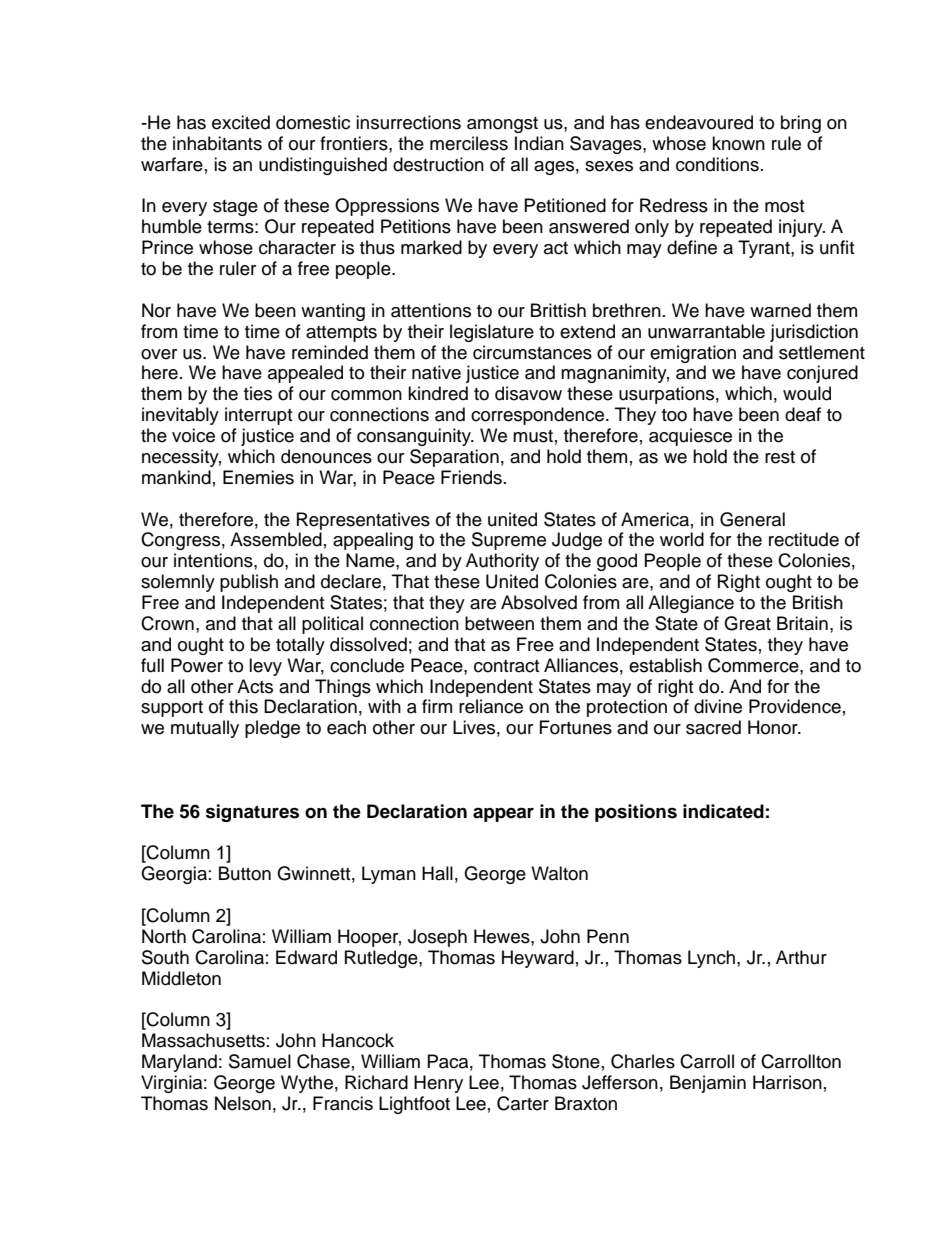 This screenshot has height=1233, width=952. What do you see at coordinates (738, 143) in the screenshot?
I see `known` at bounding box center [738, 143].
